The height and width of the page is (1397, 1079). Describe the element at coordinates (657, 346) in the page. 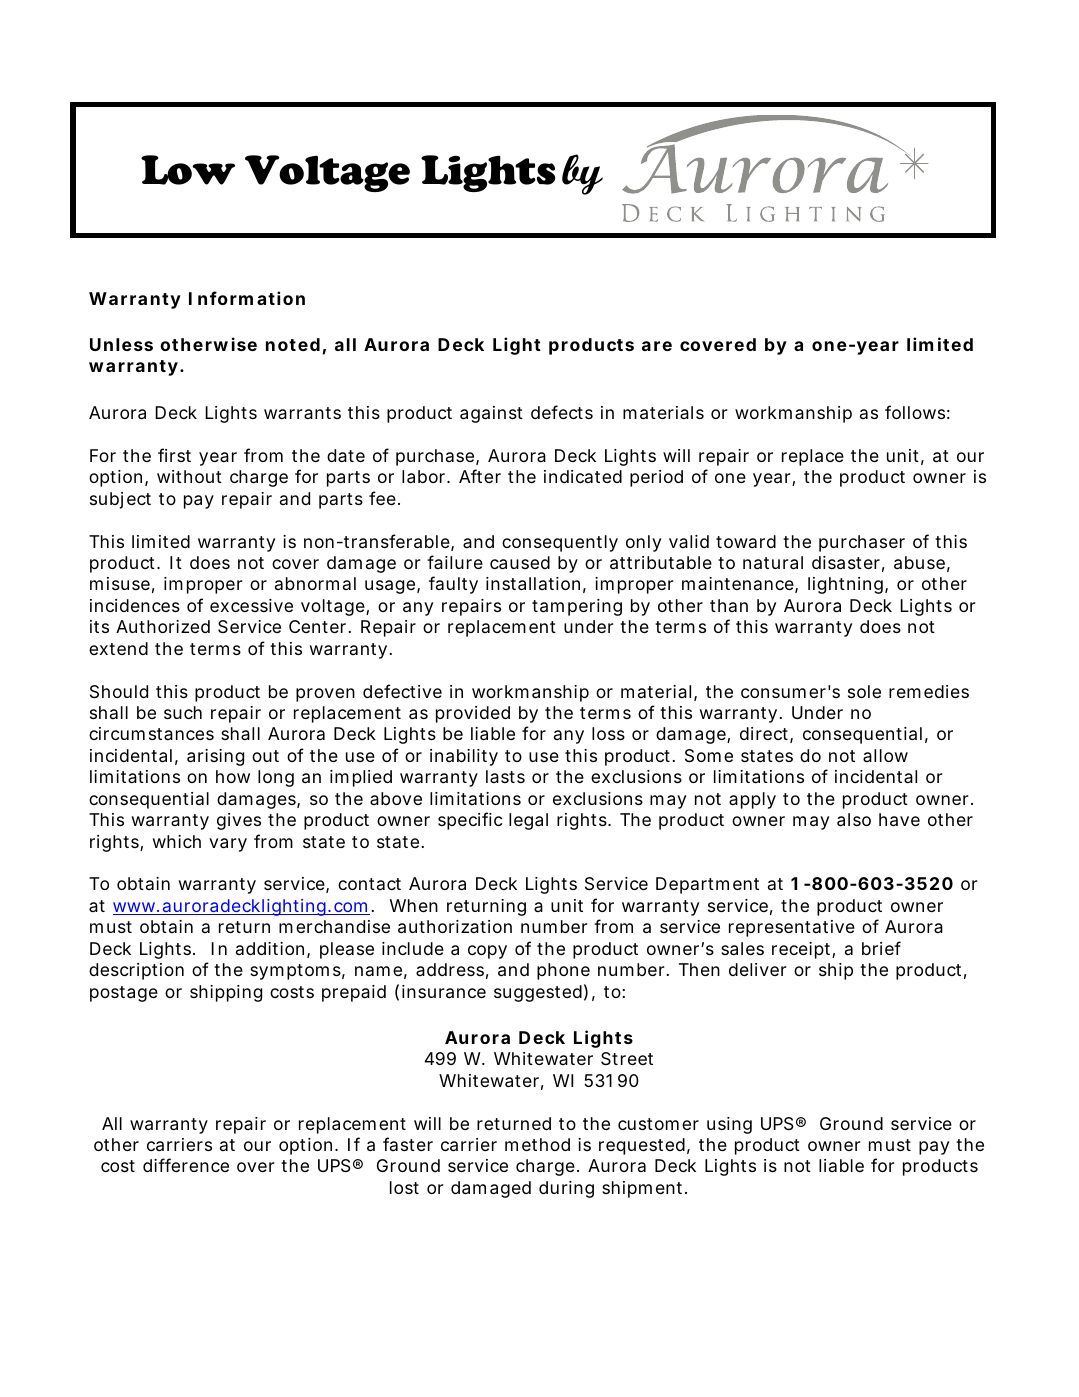

I see `are` at that location.
